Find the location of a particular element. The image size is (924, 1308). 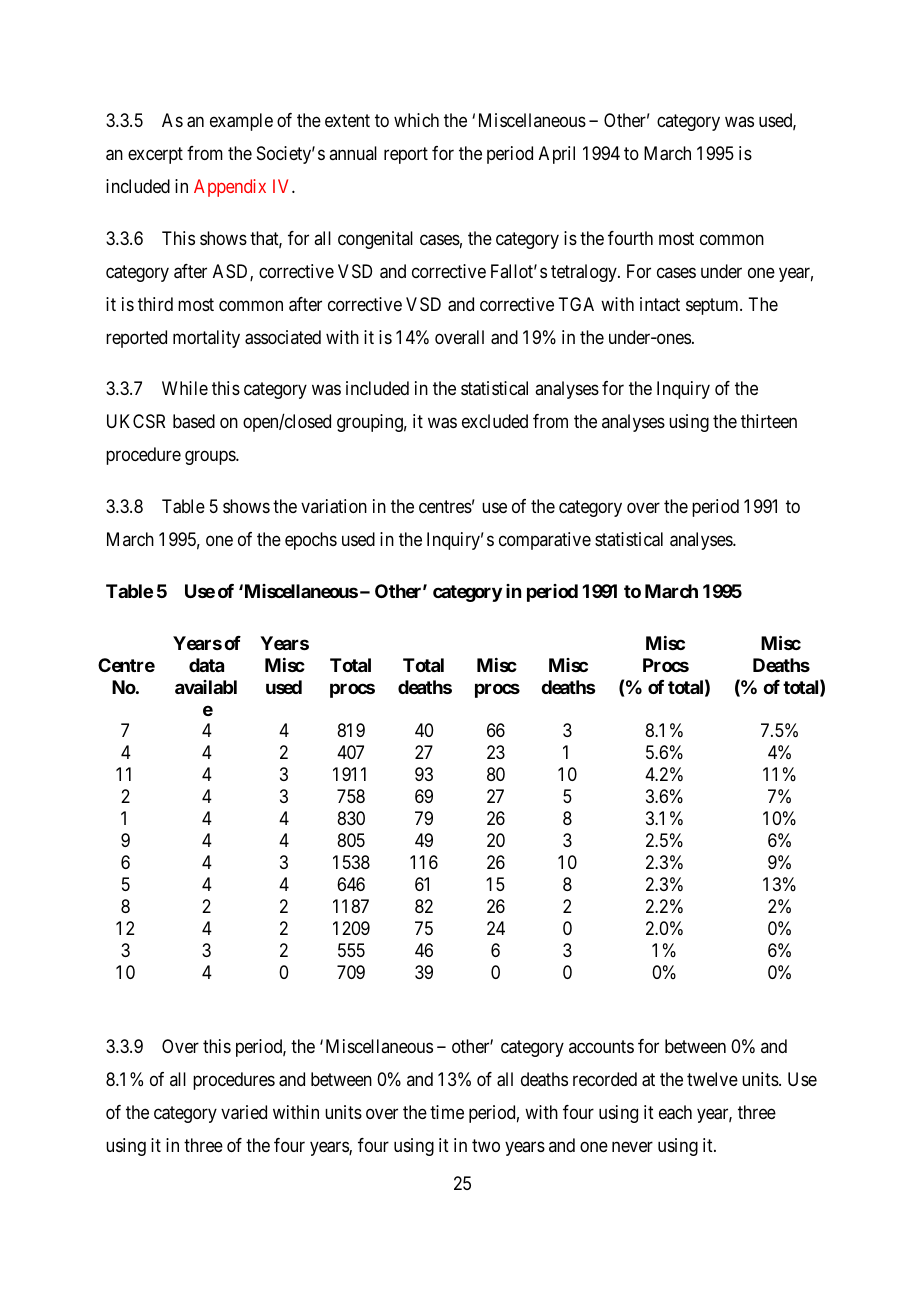

groups is located at coordinates (211, 458).
